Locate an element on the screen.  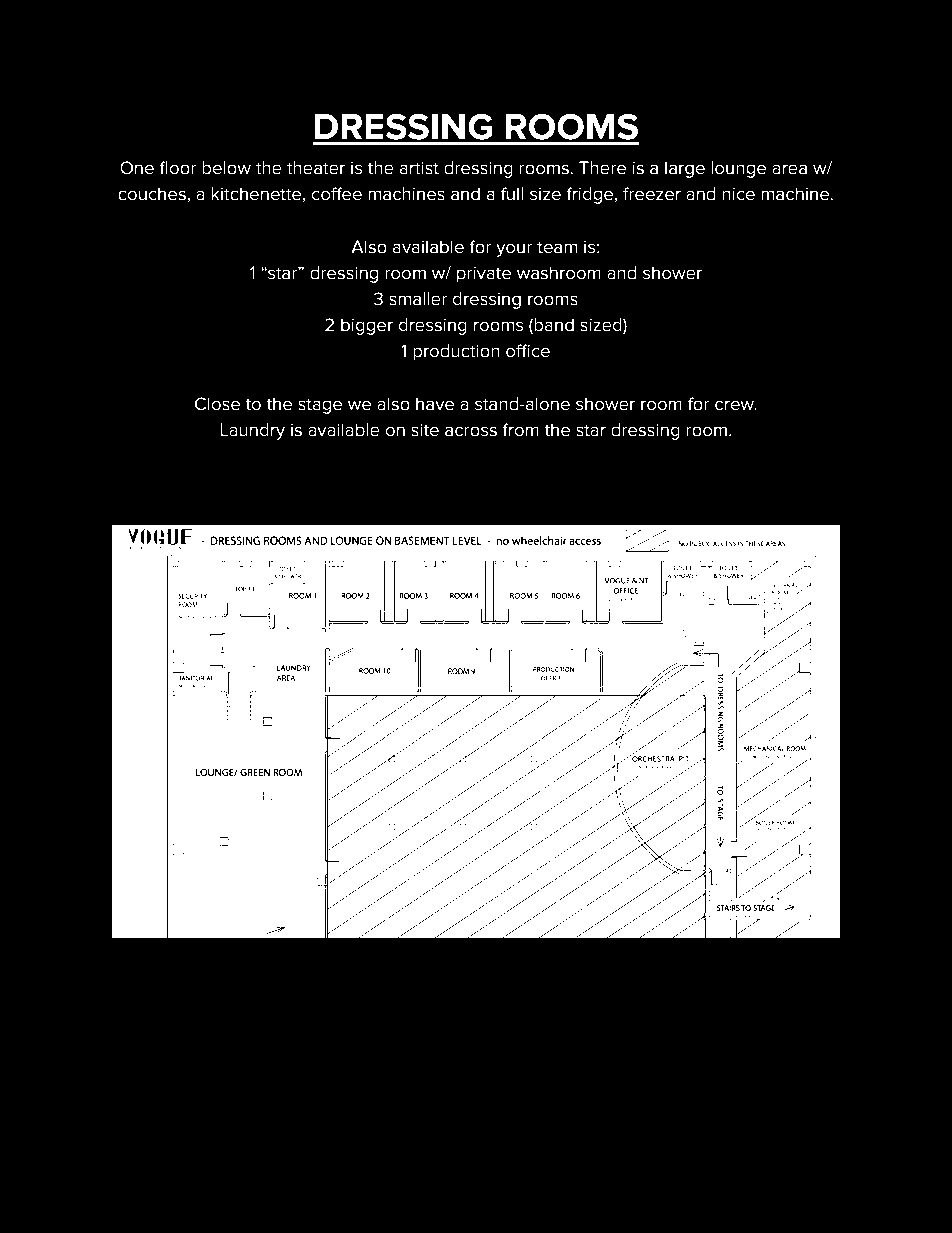
lounge is located at coordinates (738, 169).
